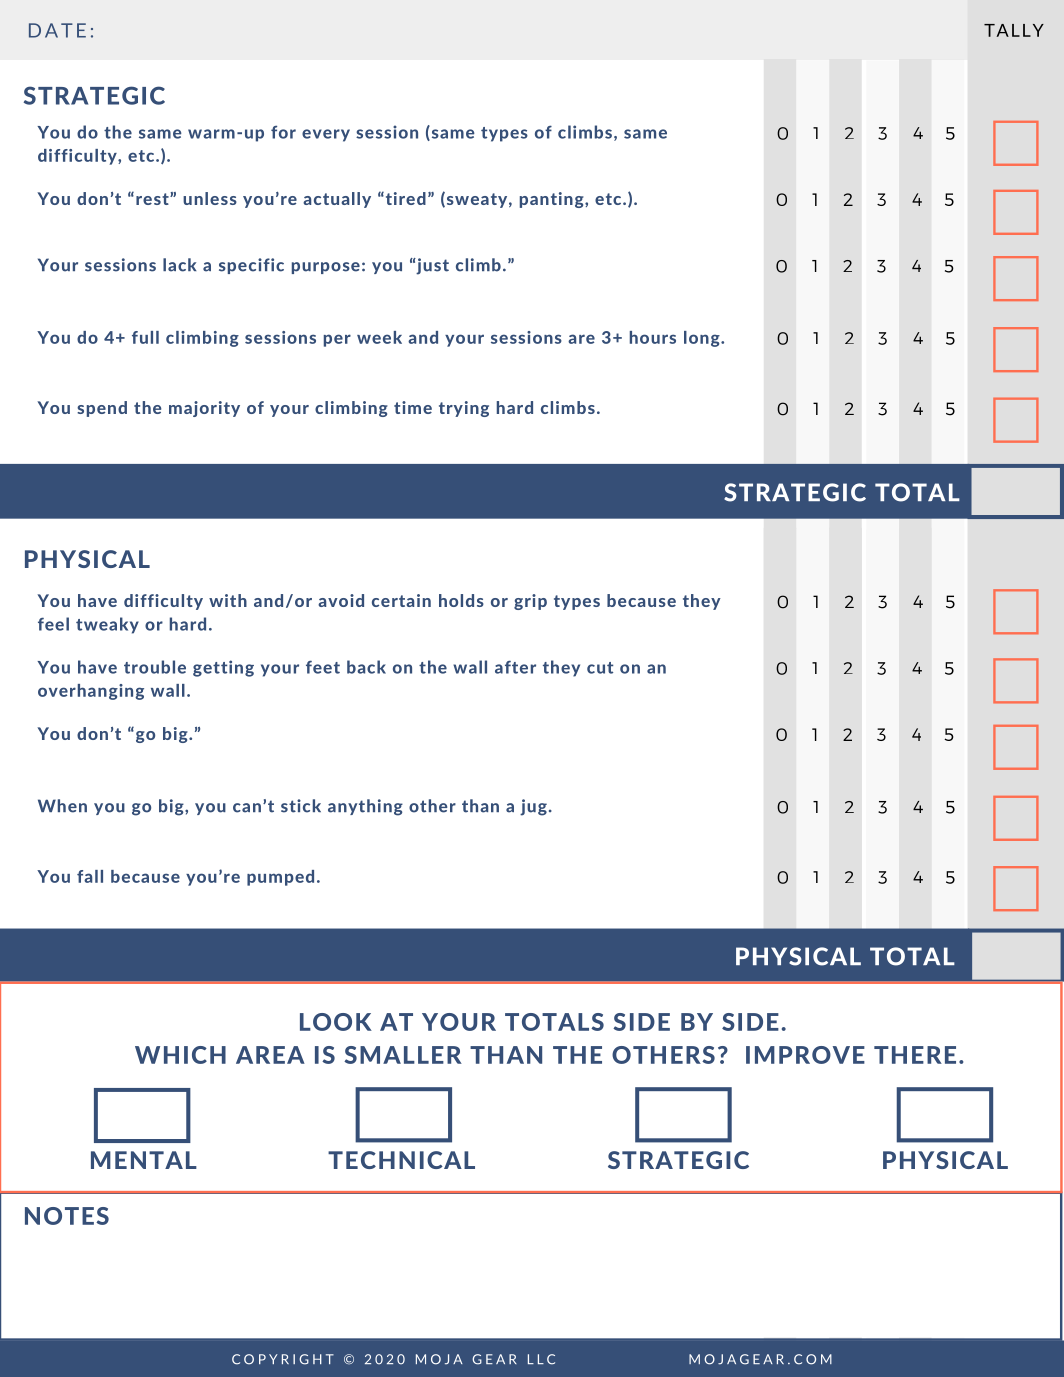 The image size is (1064, 1377). I want to click on THERE, so click(915, 1055).
